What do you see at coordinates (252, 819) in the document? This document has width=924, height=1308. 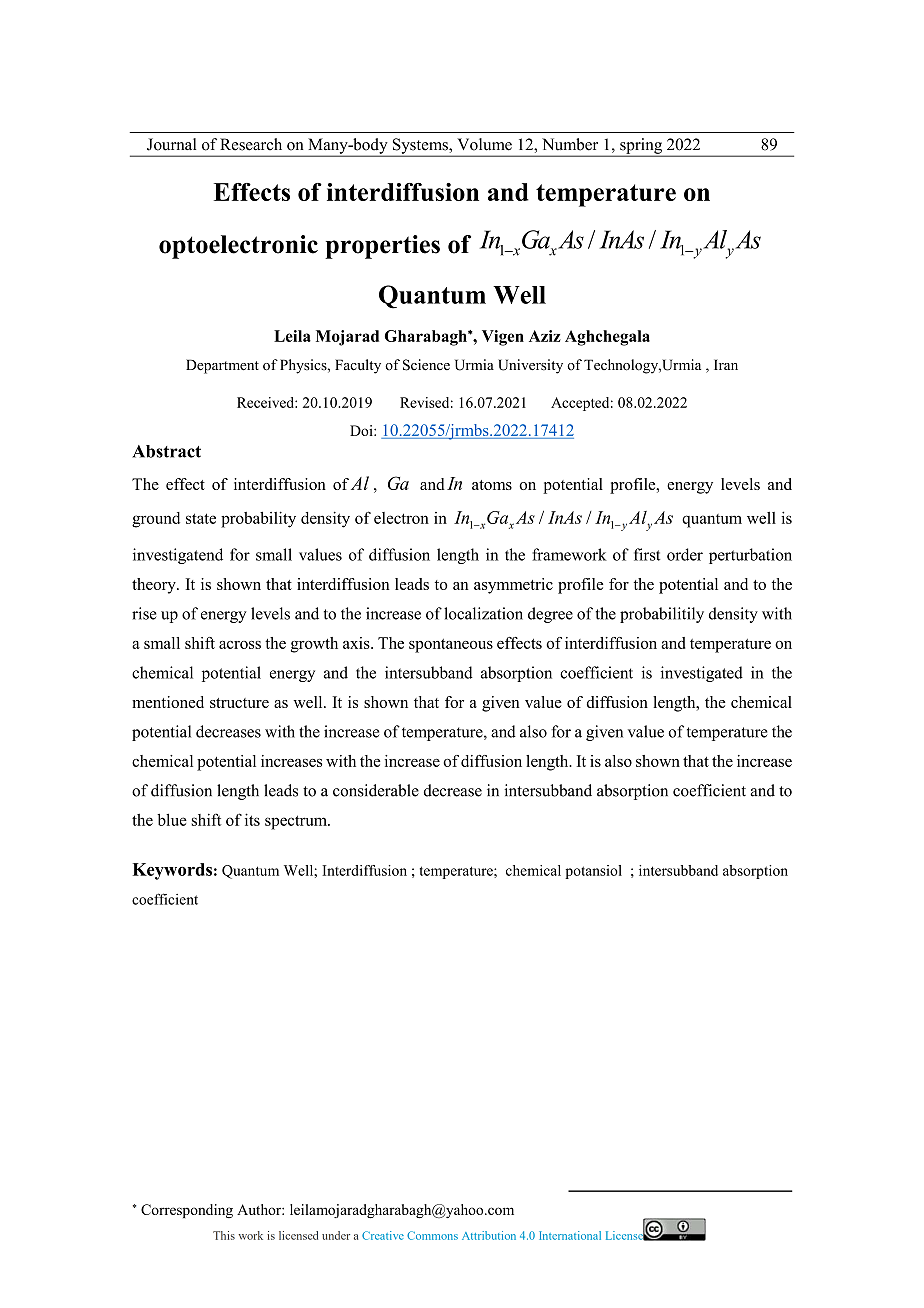 I see `its` at bounding box center [252, 819].
